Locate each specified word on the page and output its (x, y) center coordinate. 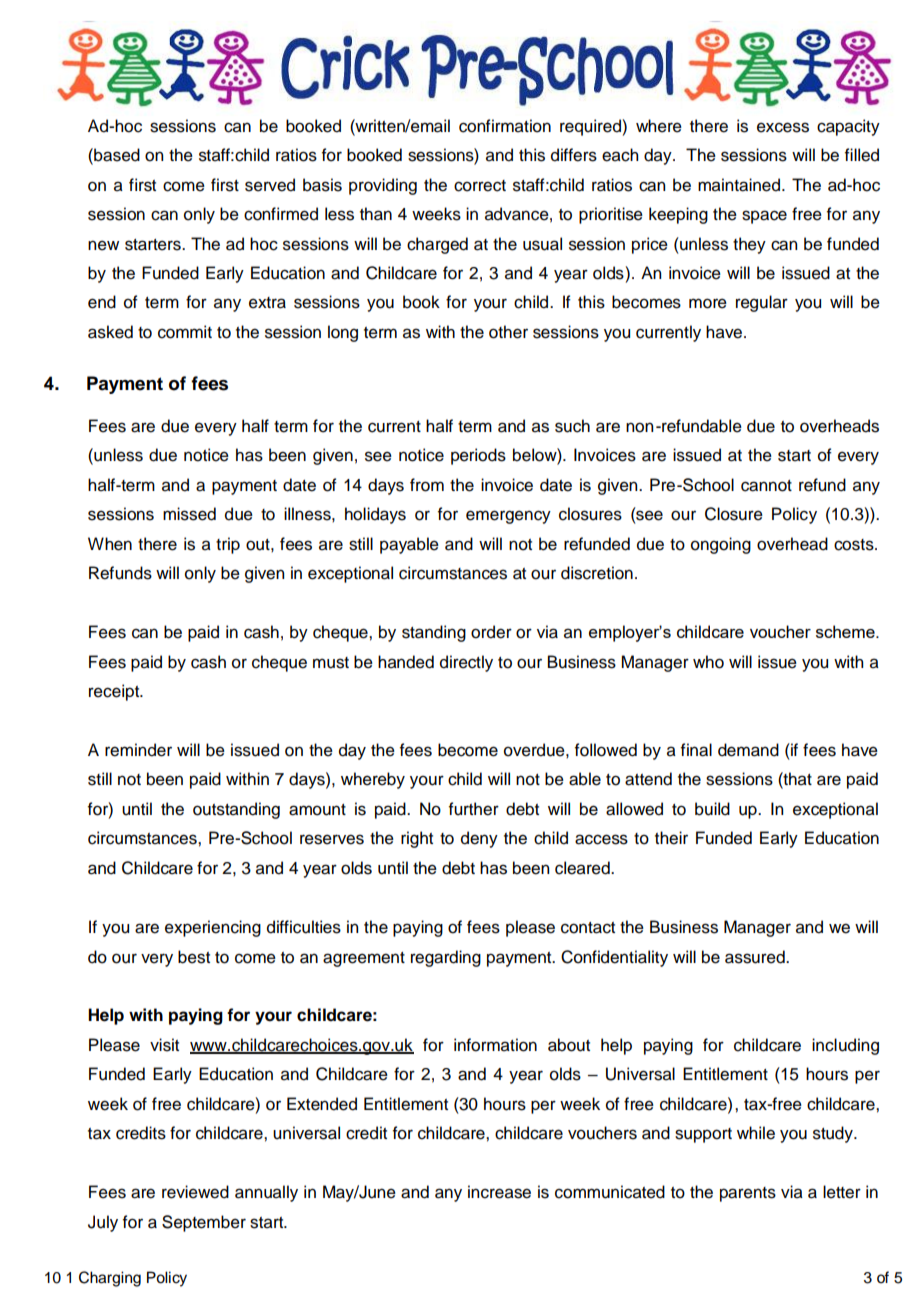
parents (748, 1194)
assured (756, 957)
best (194, 957)
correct (480, 186)
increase (499, 1192)
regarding (446, 958)
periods (478, 456)
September (204, 1223)
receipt (115, 692)
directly (466, 663)
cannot (766, 486)
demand (748, 750)
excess (783, 127)
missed (189, 514)
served (270, 185)
